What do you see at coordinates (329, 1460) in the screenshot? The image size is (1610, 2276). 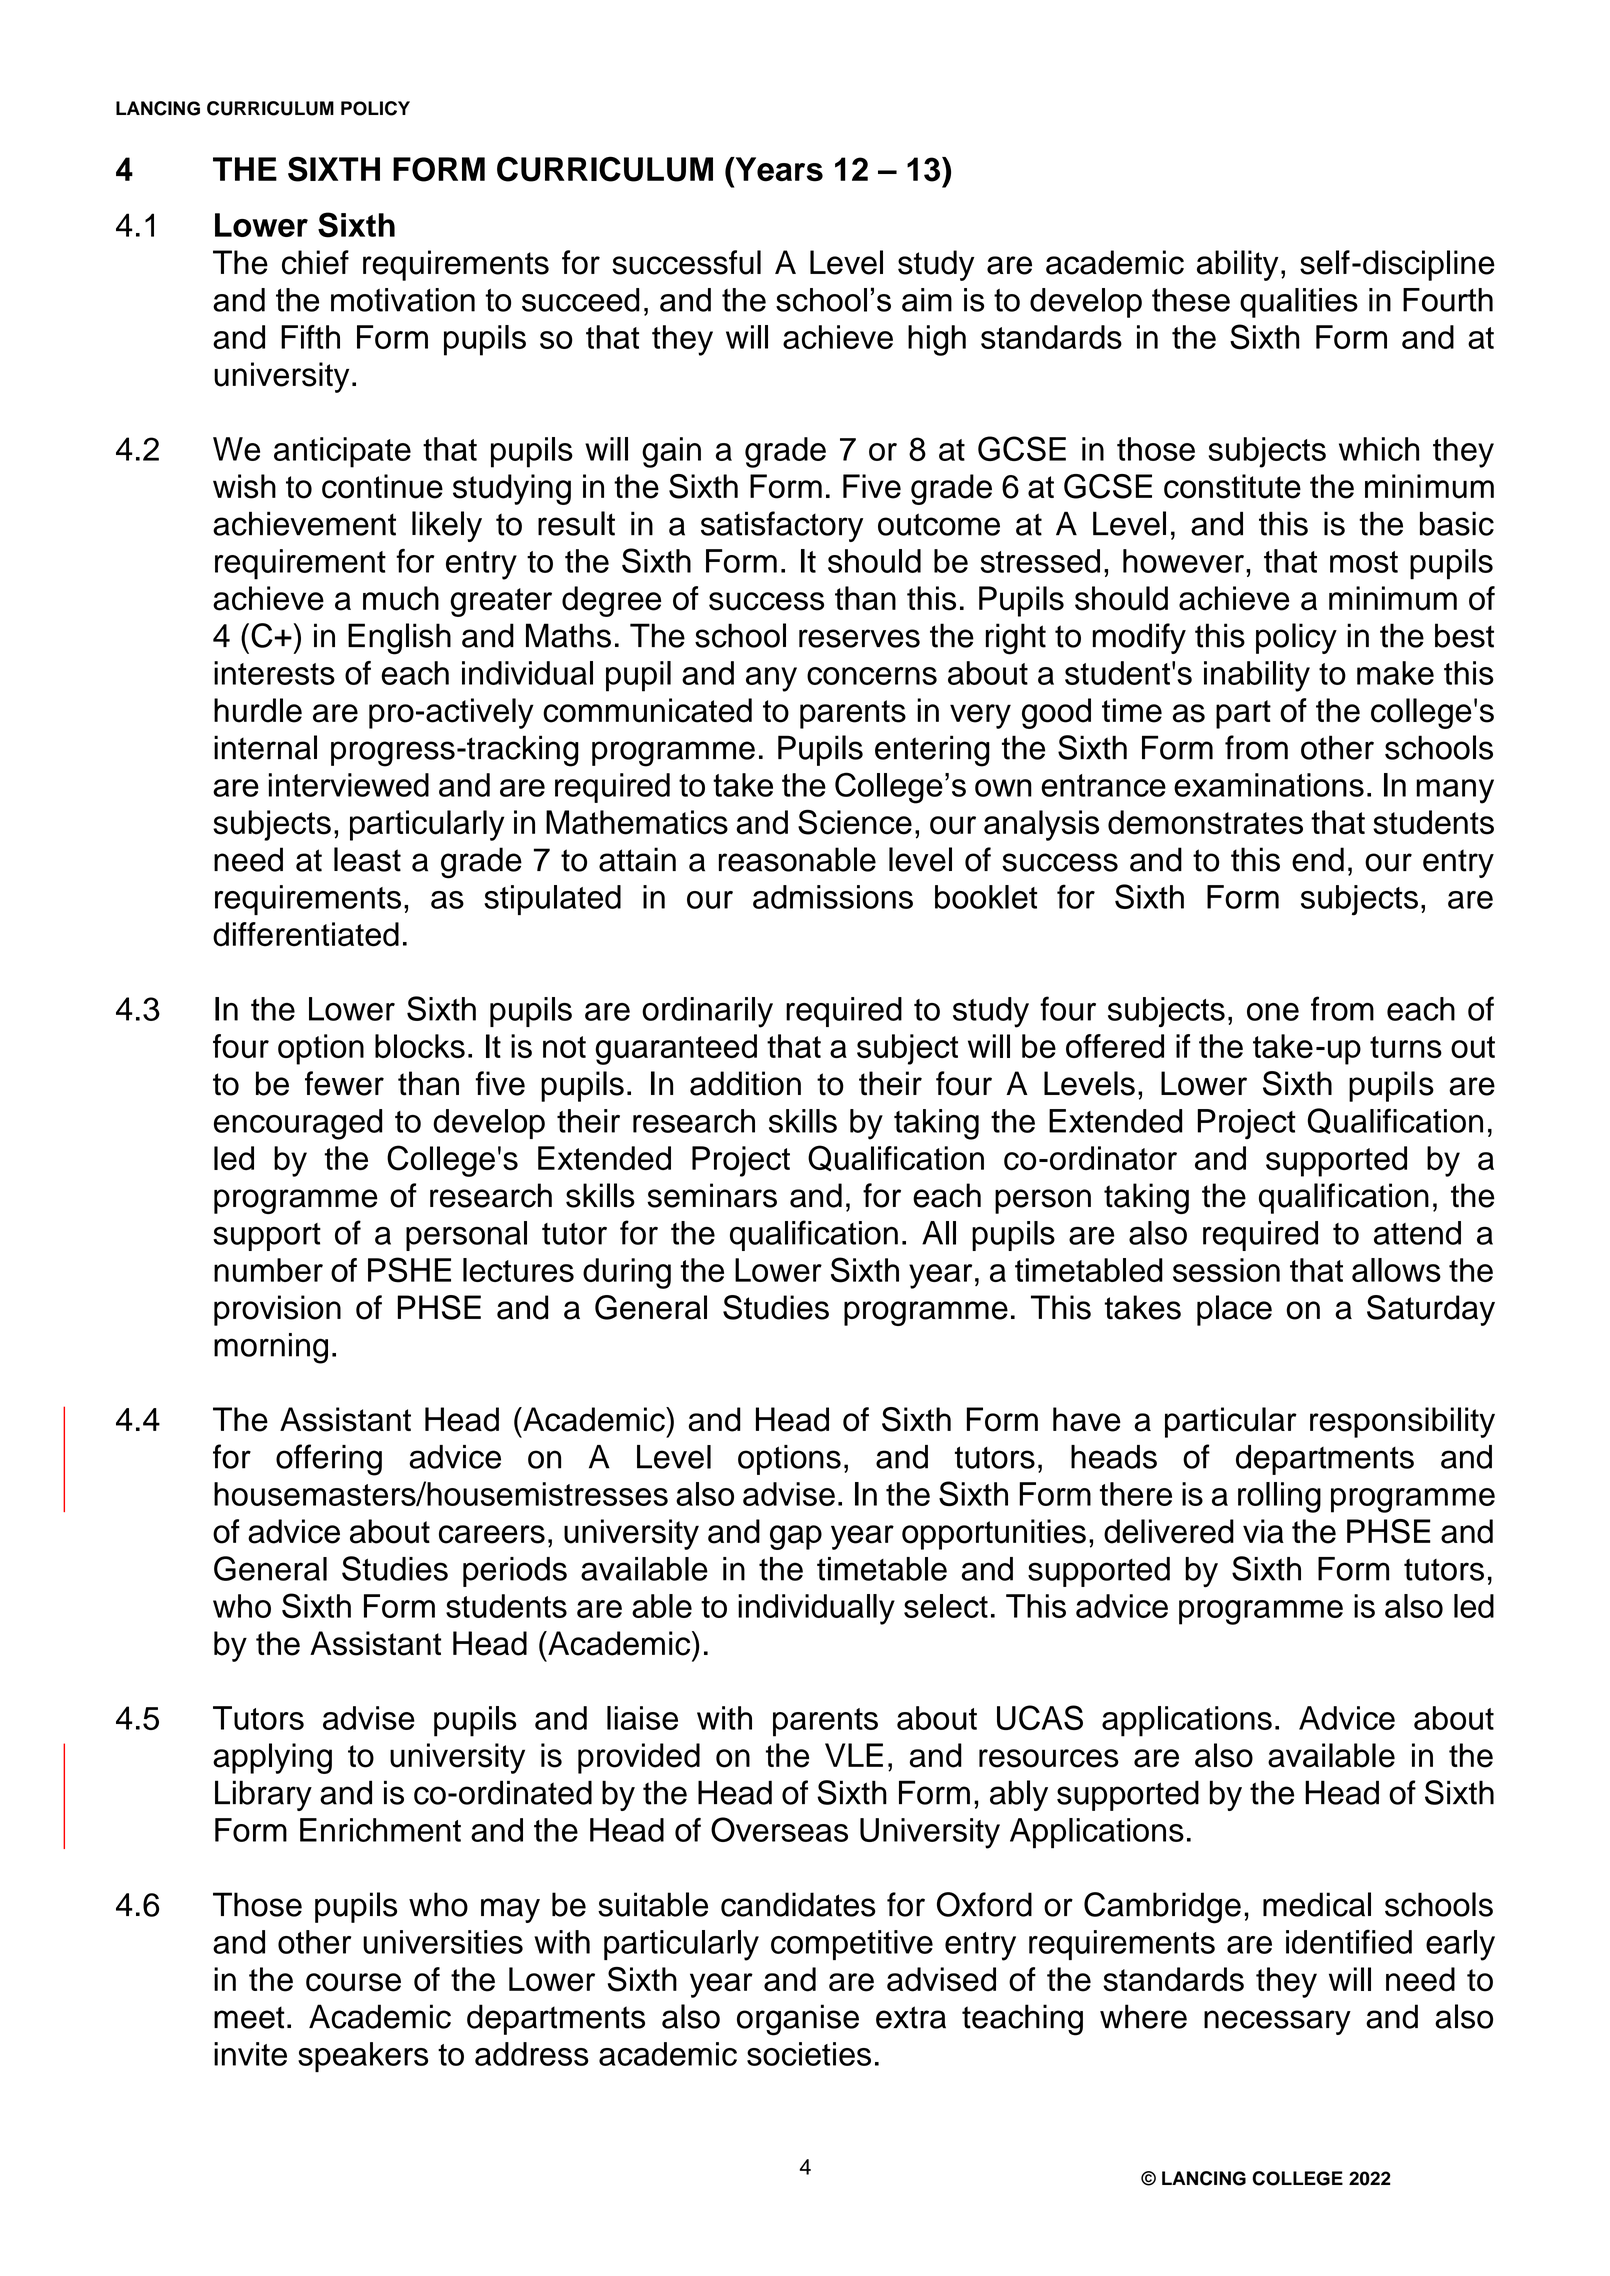 I see `offering` at bounding box center [329, 1460].
